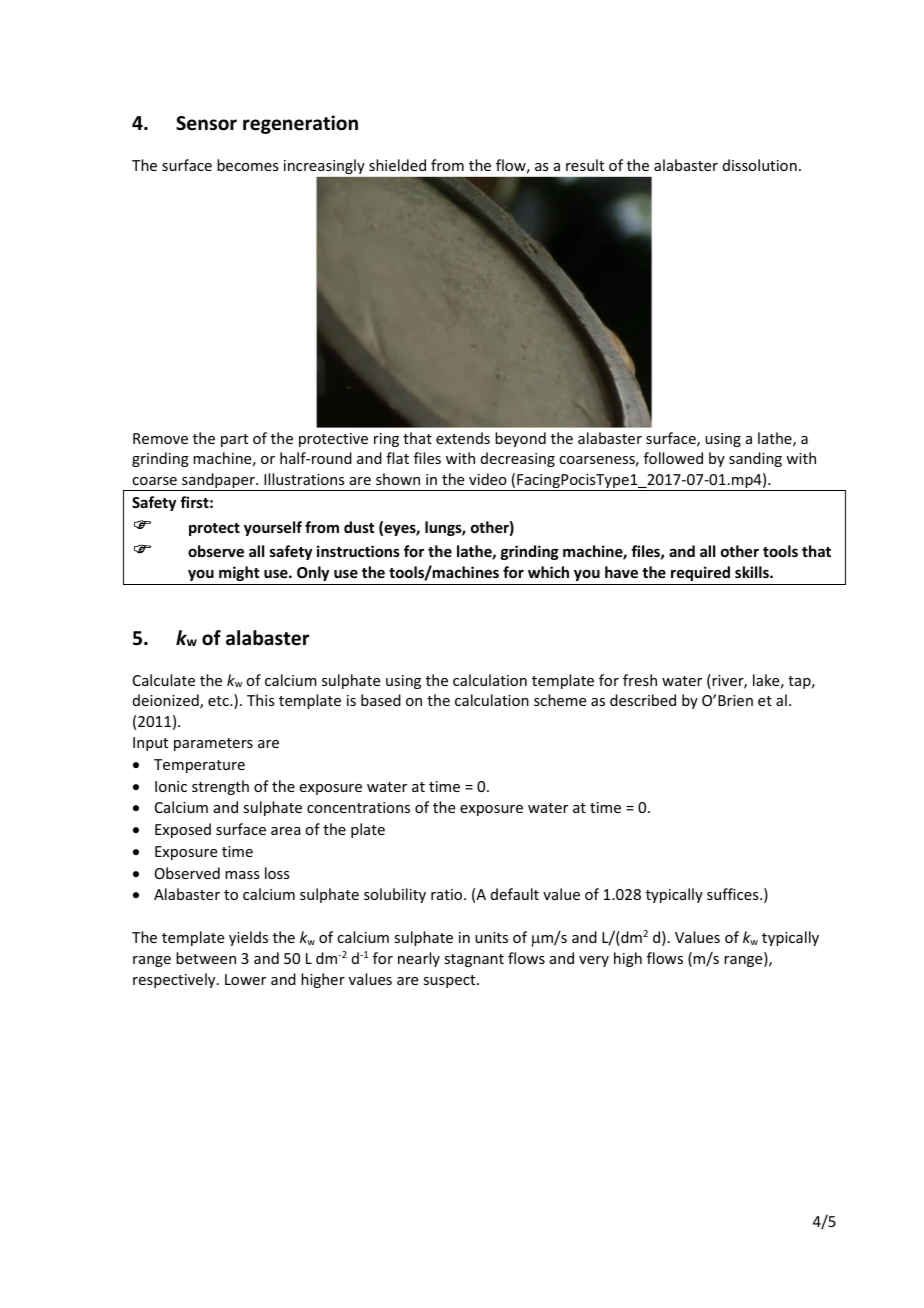 This document has height=1308, width=924. I want to click on might, so click(239, 573).
